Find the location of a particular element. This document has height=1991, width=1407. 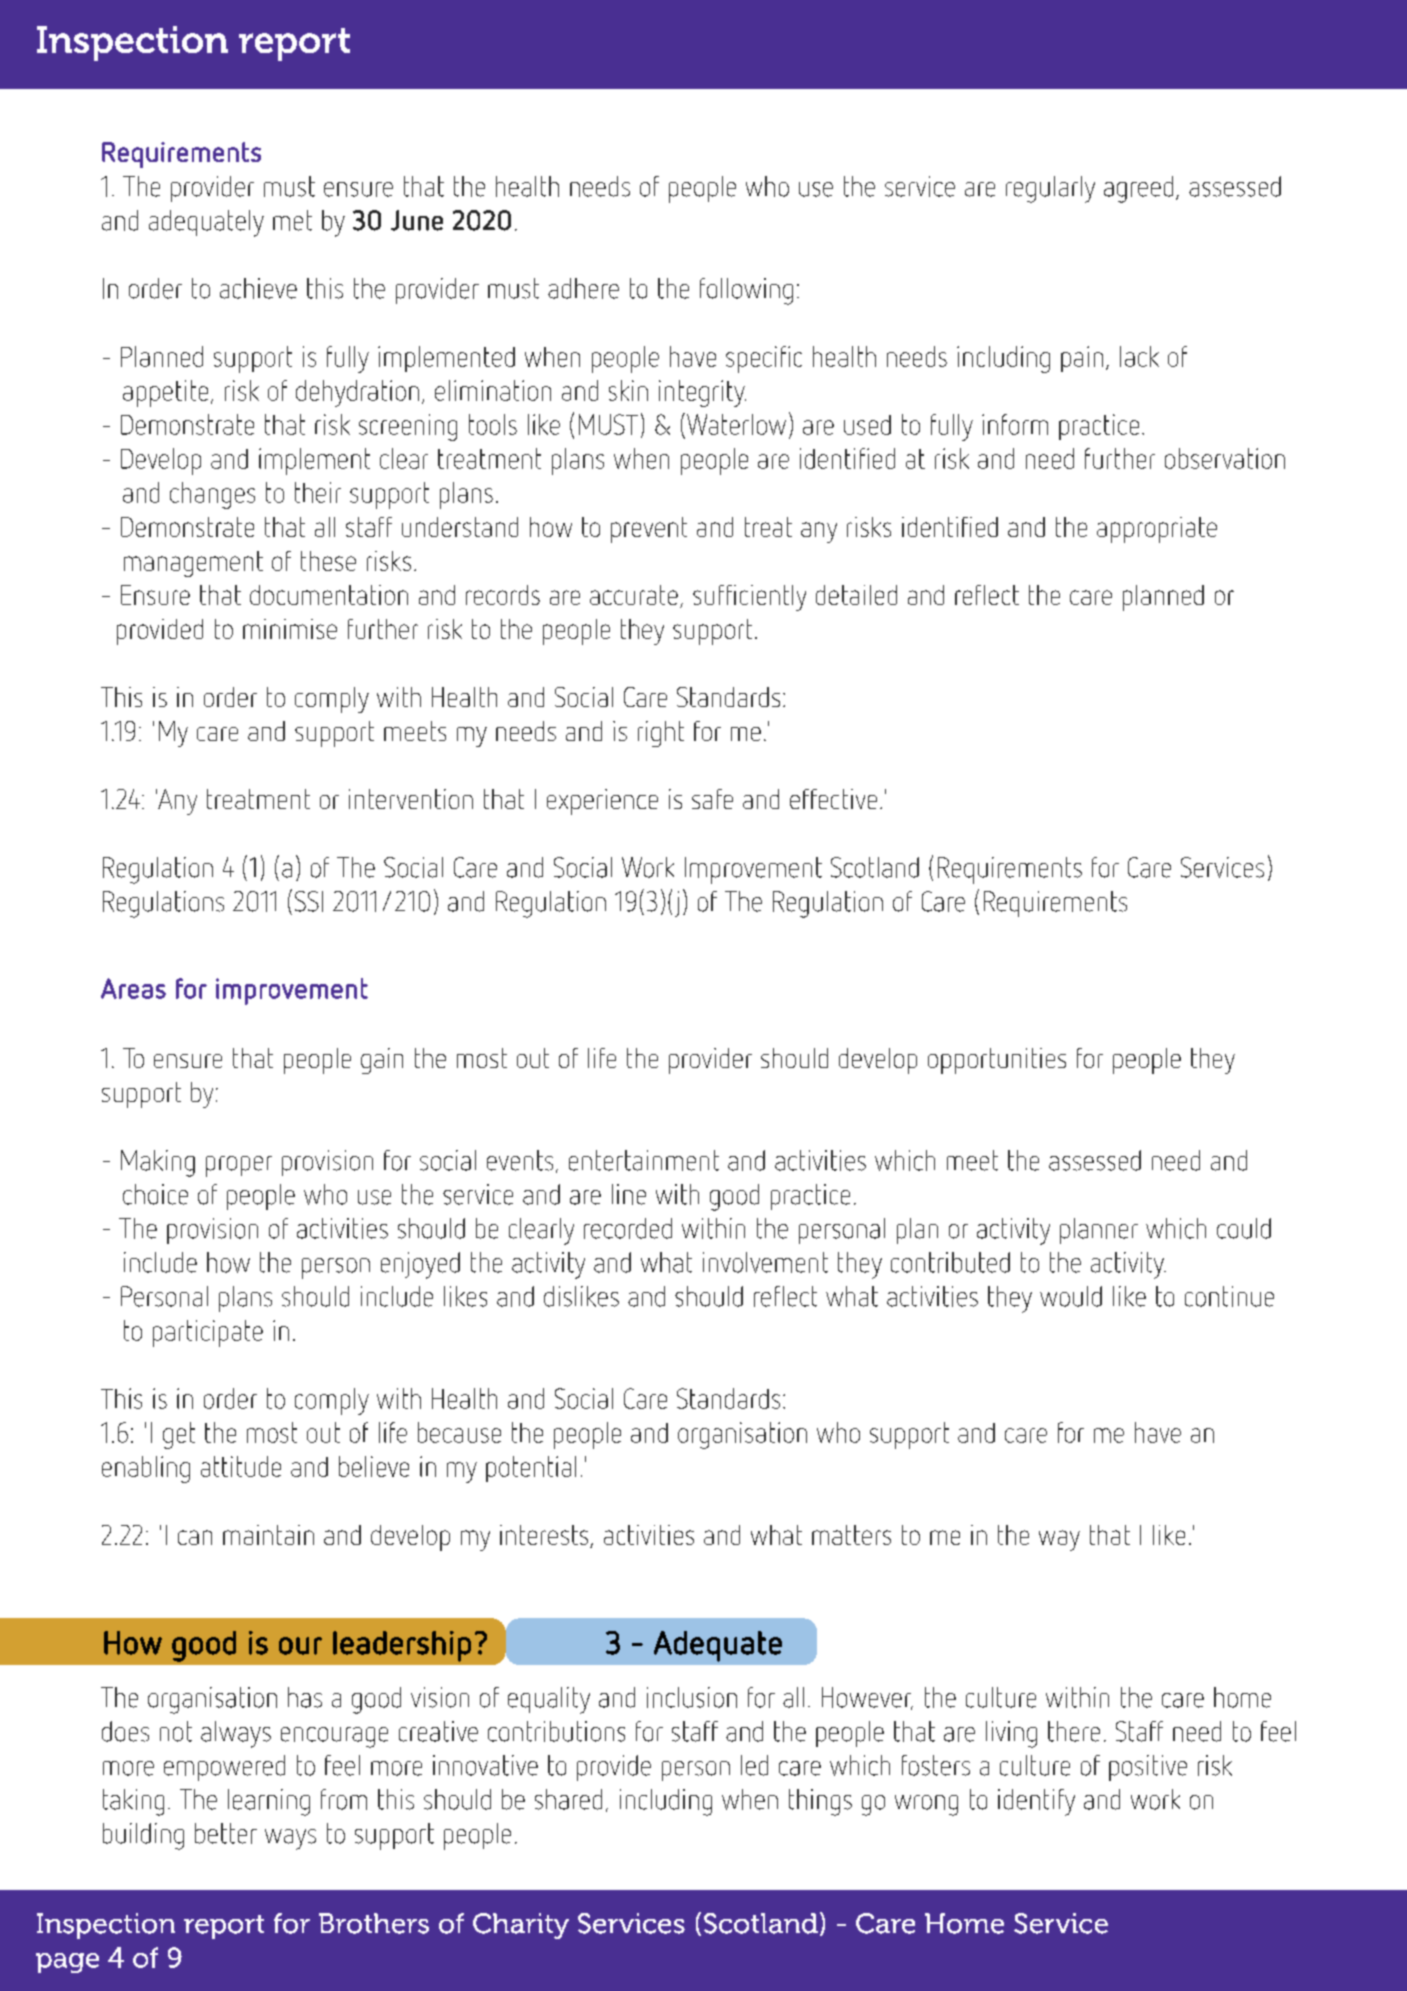

proper is located at coordinates (239, 1166).
